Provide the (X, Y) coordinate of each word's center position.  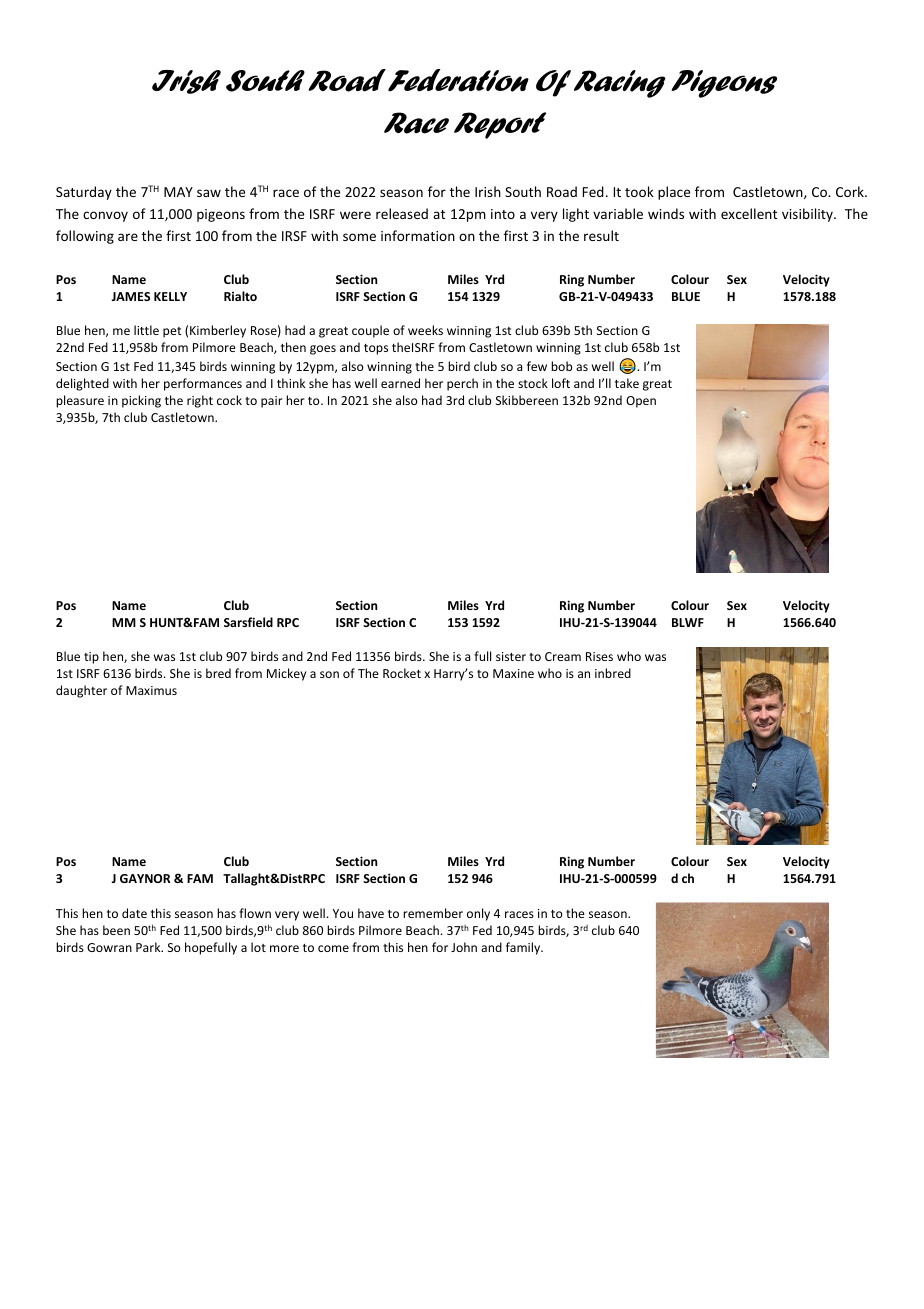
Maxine (513, 673)
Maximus (151, 690)
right (200, 401)
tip (91, 658)
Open (641, 402)
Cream (563, 656)
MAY (178, 192)
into (503, 214)
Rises (599, 656)
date (134, 913)
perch (462, 384)
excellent (749, 213)
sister (511, 656)
